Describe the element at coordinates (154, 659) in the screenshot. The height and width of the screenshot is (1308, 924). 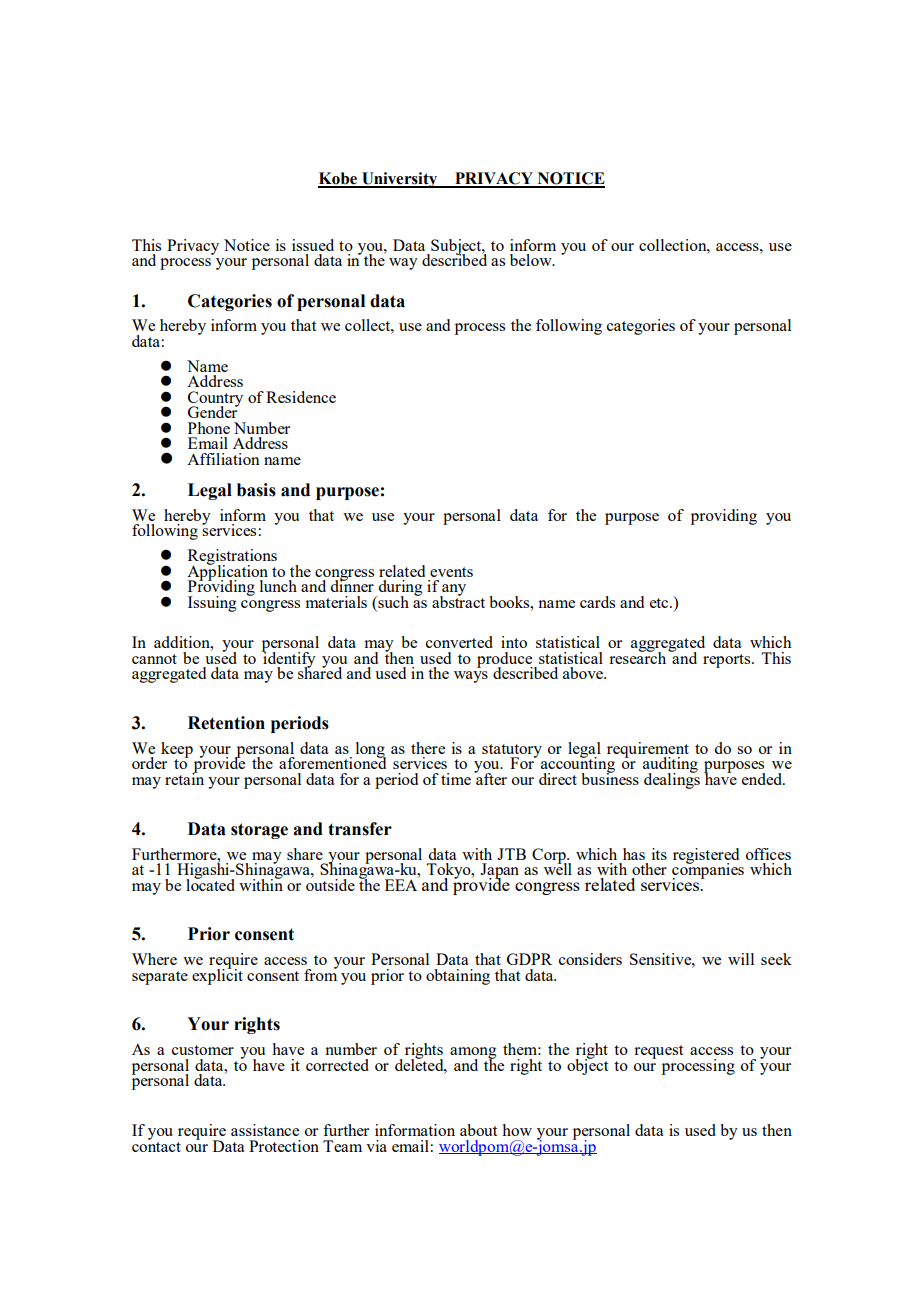
I see `cannot` at that location.
